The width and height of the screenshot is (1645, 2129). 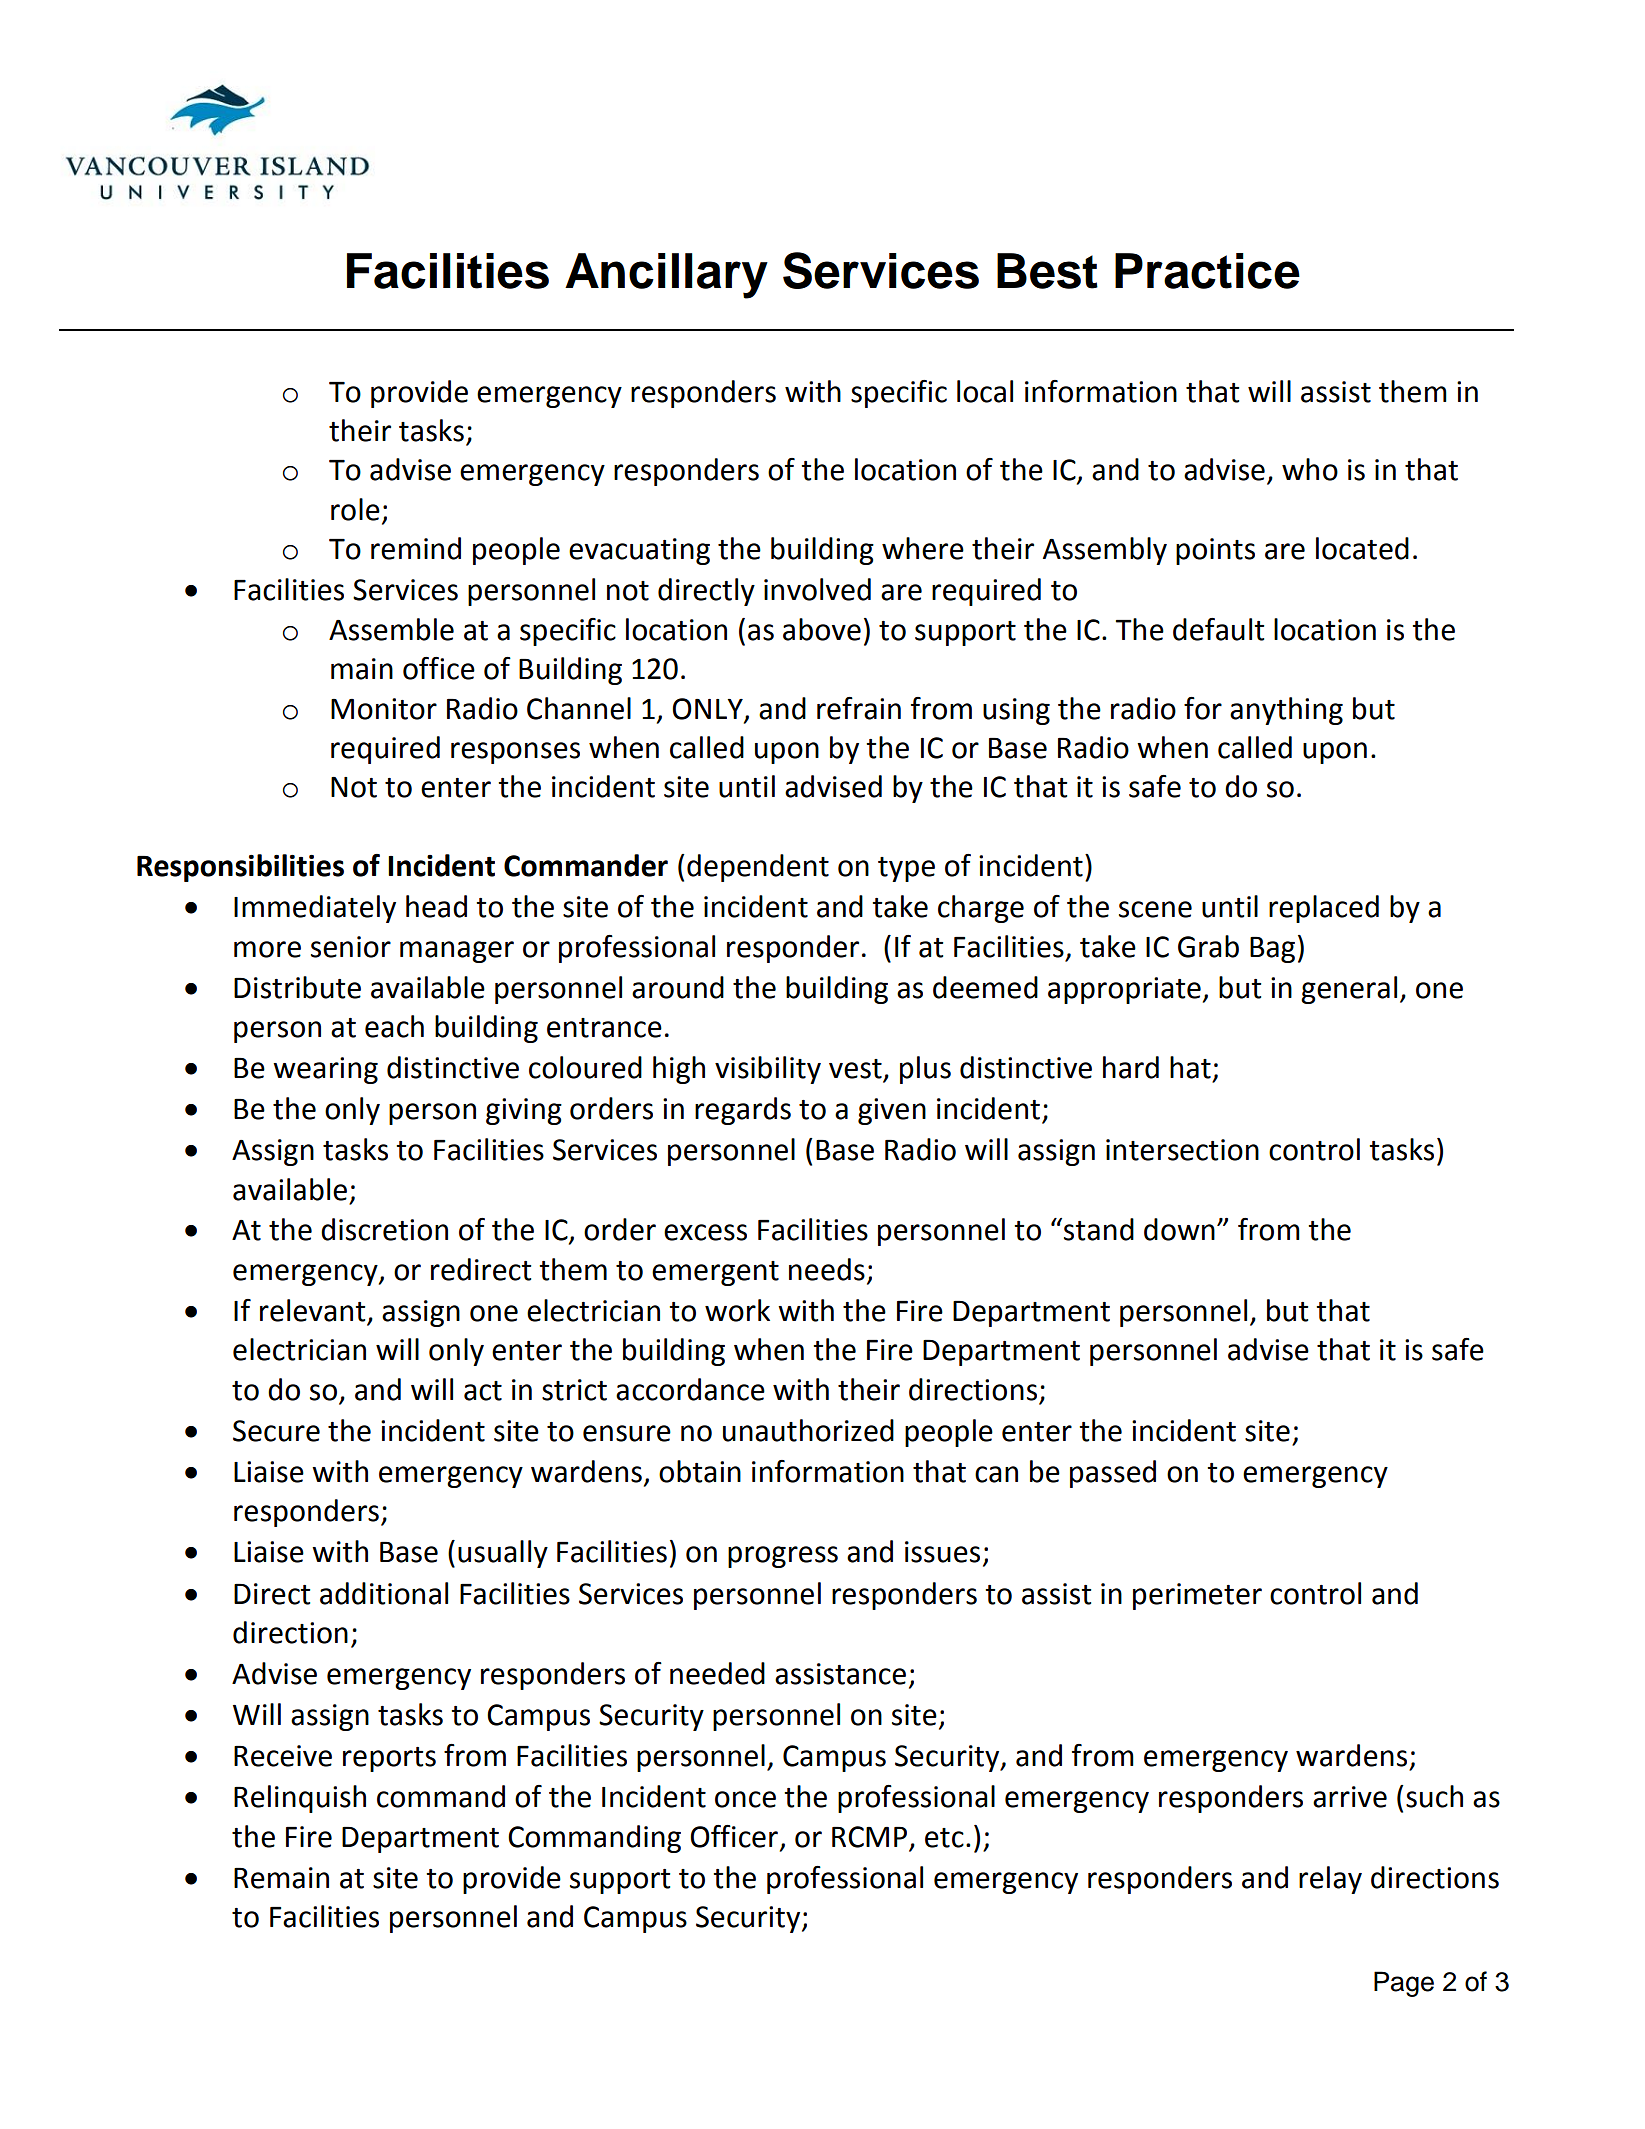 I want to click on additional, so click(x=384, y=1593).
